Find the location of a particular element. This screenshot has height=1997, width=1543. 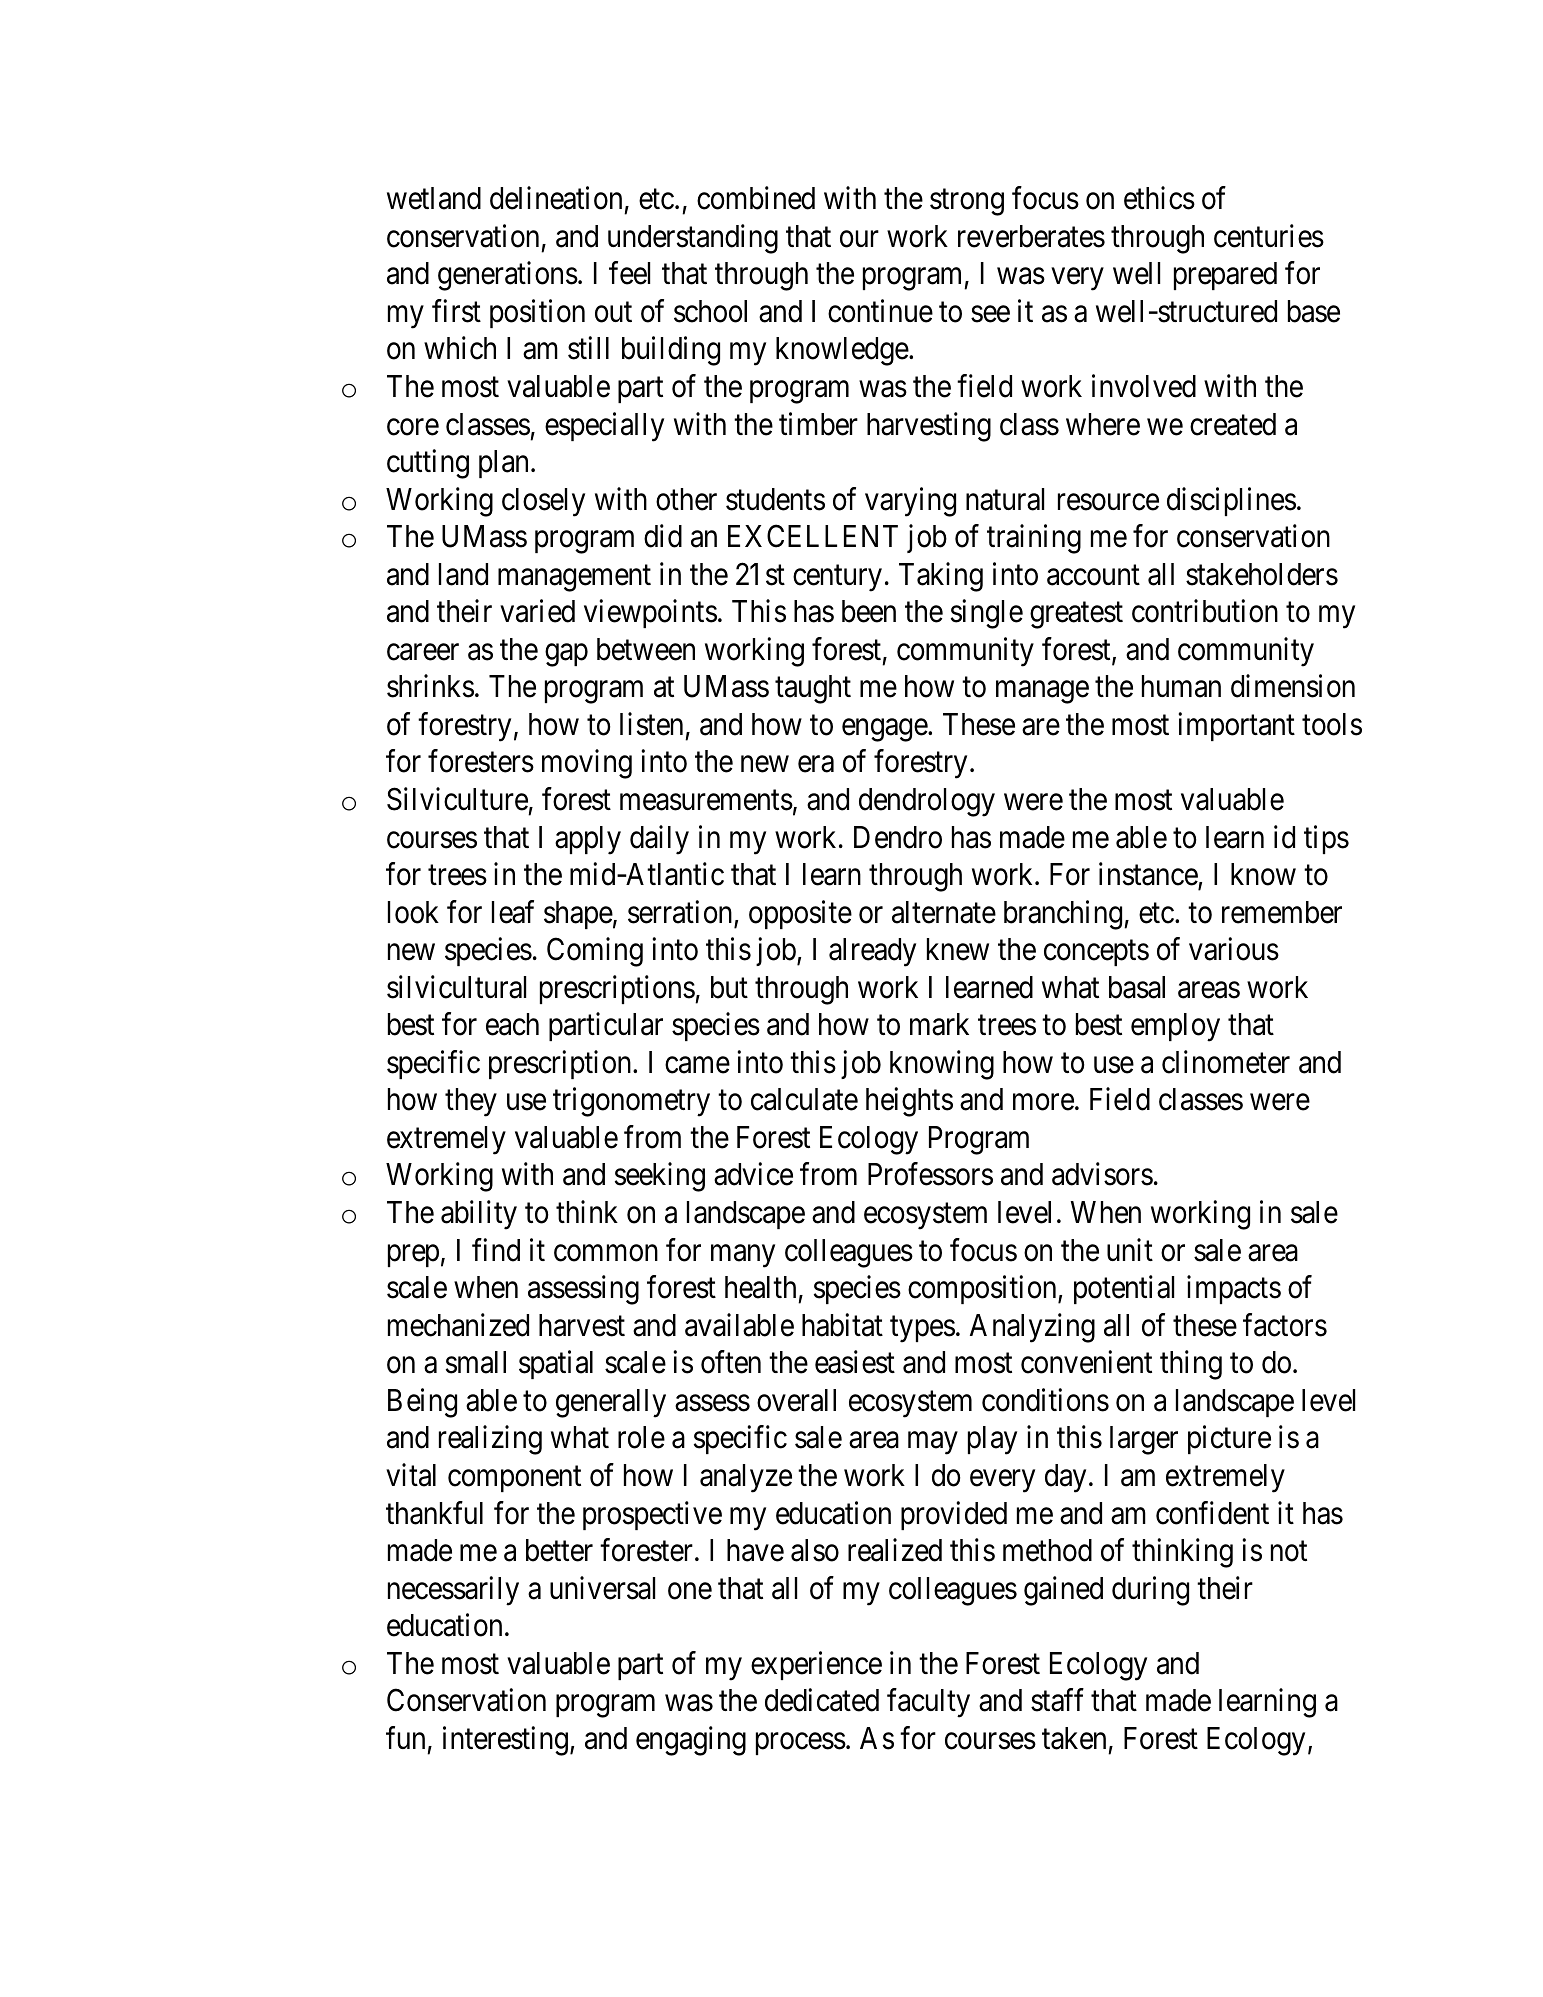

already is located at coordinates (872, 952).
